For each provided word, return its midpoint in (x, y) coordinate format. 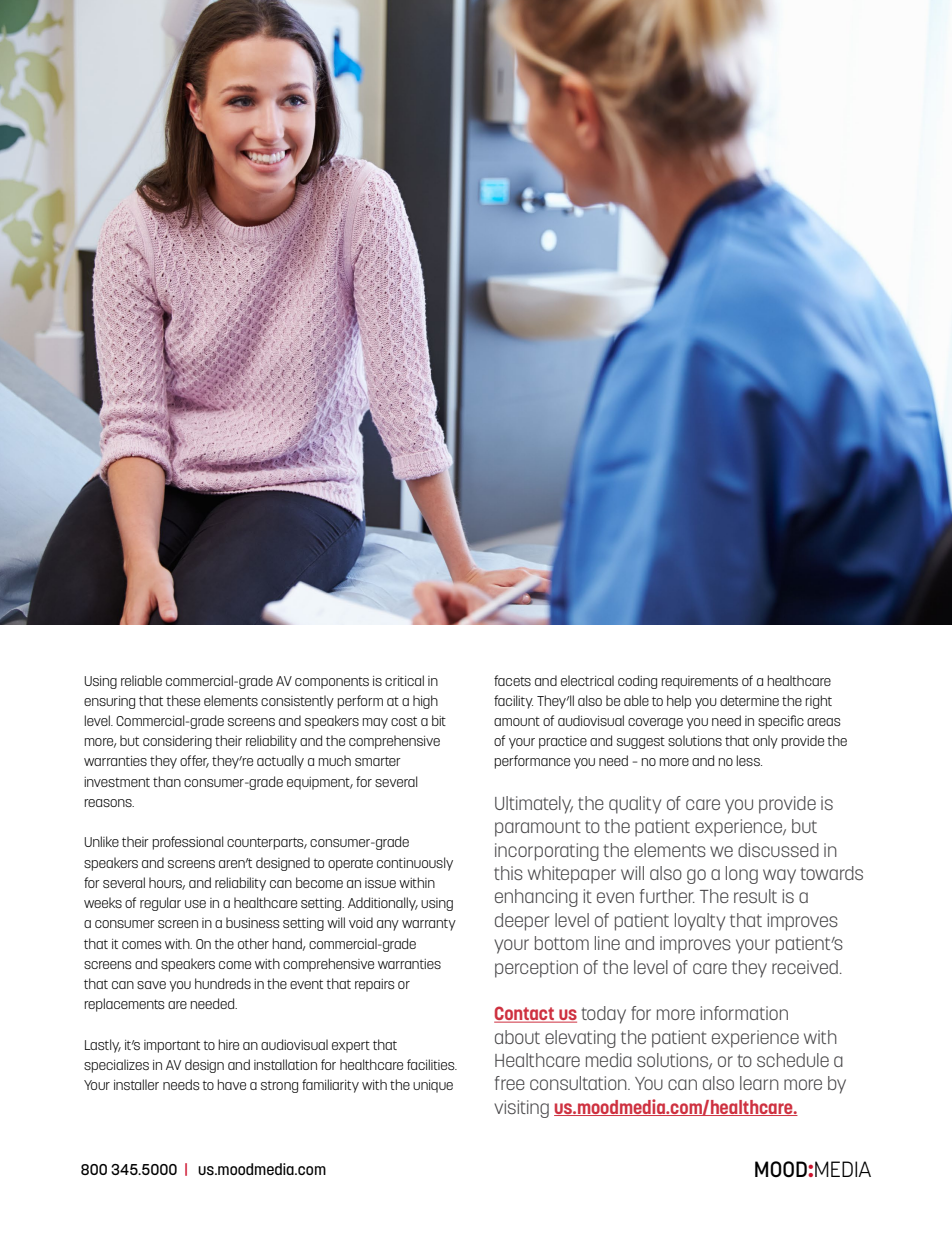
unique (433, 1086)
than (167, 781)
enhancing (536, 898)
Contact (525, 1014)
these (183, 700)
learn (759, 1083)
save (151, 985)
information (744, 1013)
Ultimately (534, 805)
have (232, 1084)
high (425, 702)
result (755, 896)
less (749, 760)
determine (749, 700)
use (195, 904)
